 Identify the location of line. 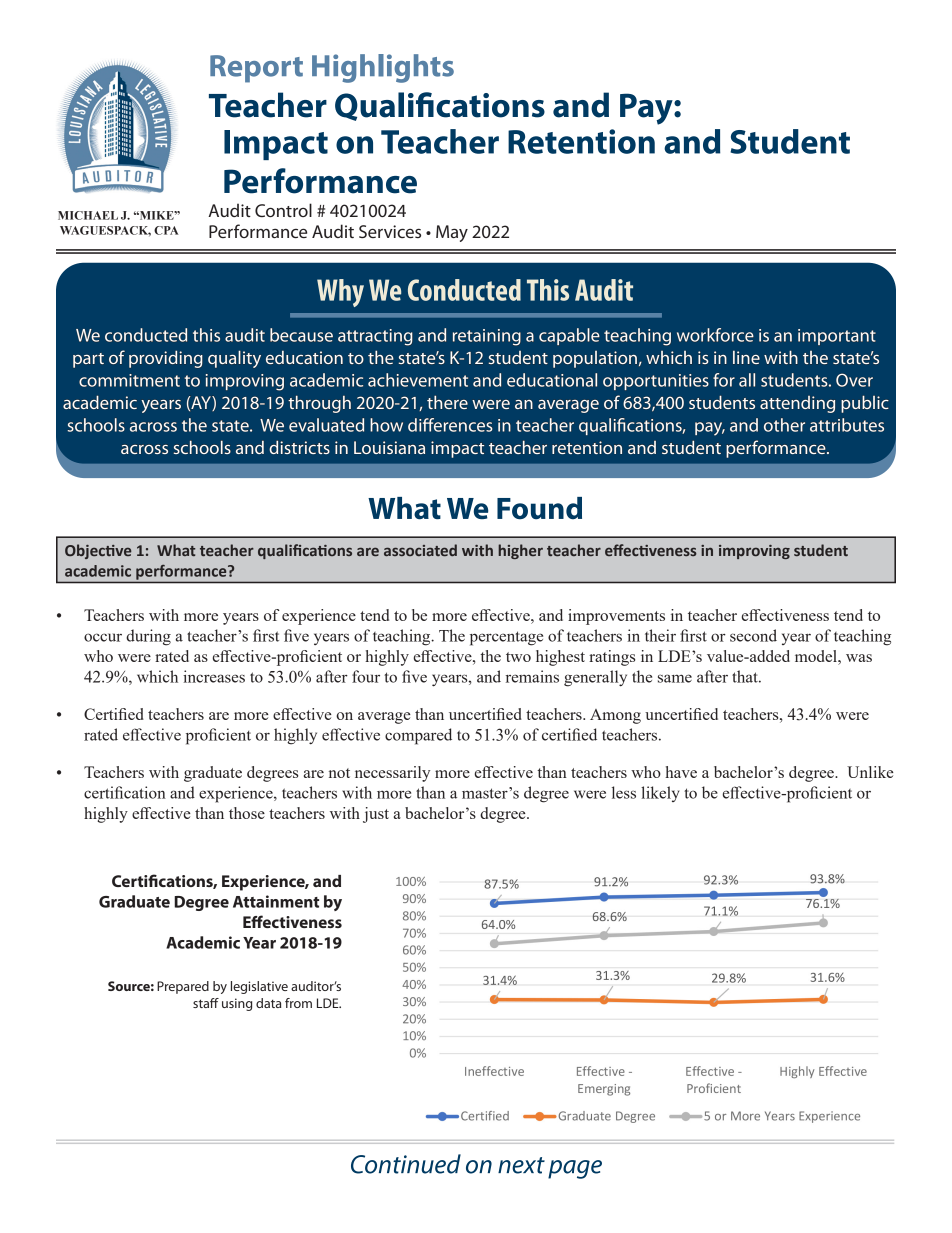
(746, 357).
